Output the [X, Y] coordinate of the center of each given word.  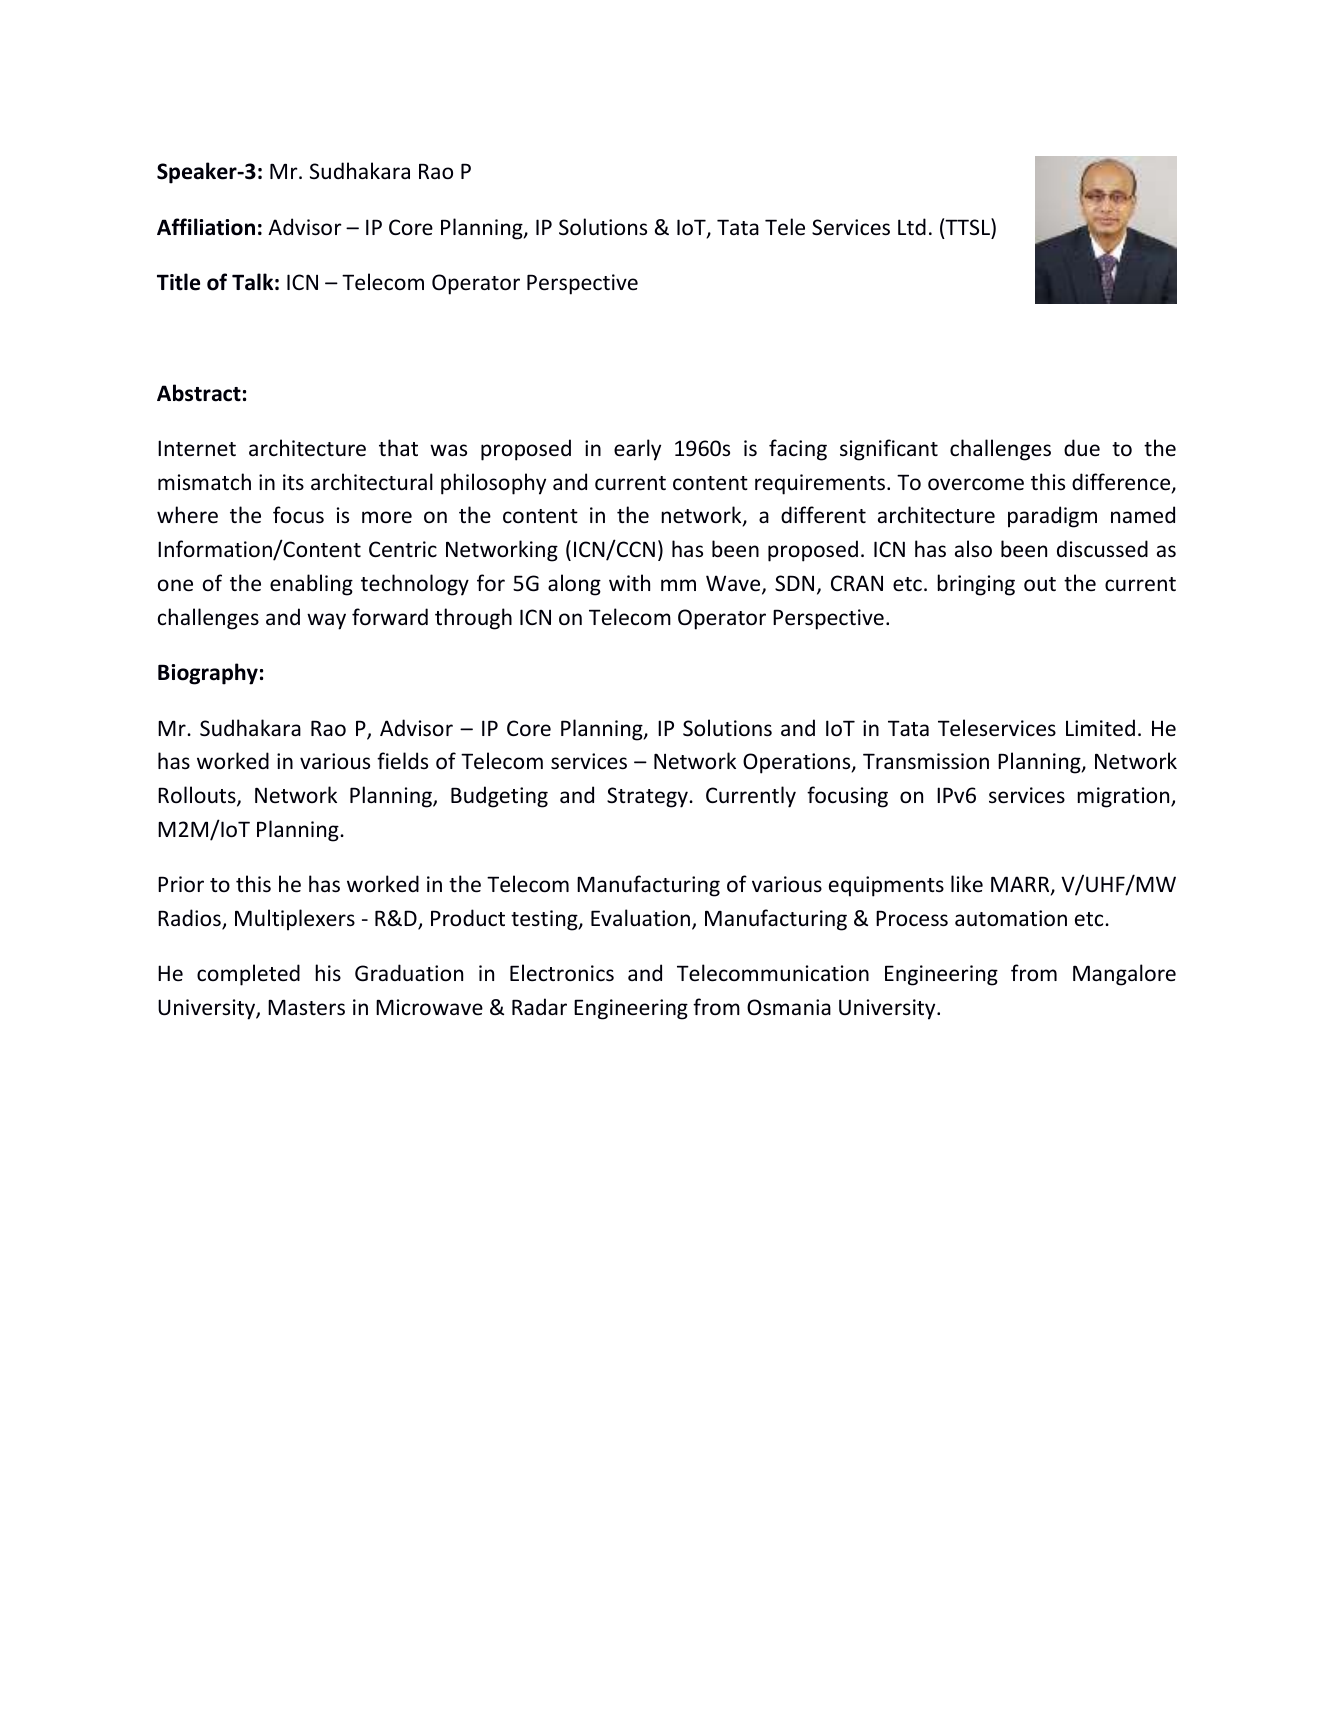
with [629, 582]
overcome [976, 484]
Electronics [562, 973]
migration [1124, 797]
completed [248, 975]
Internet [197, 448]
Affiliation [206, 227]
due [1082, 448]
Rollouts [198, 796]
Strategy [648, 797]
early [637, 450]
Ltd [912, 226]
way [326, 621]
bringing [976, 585]
